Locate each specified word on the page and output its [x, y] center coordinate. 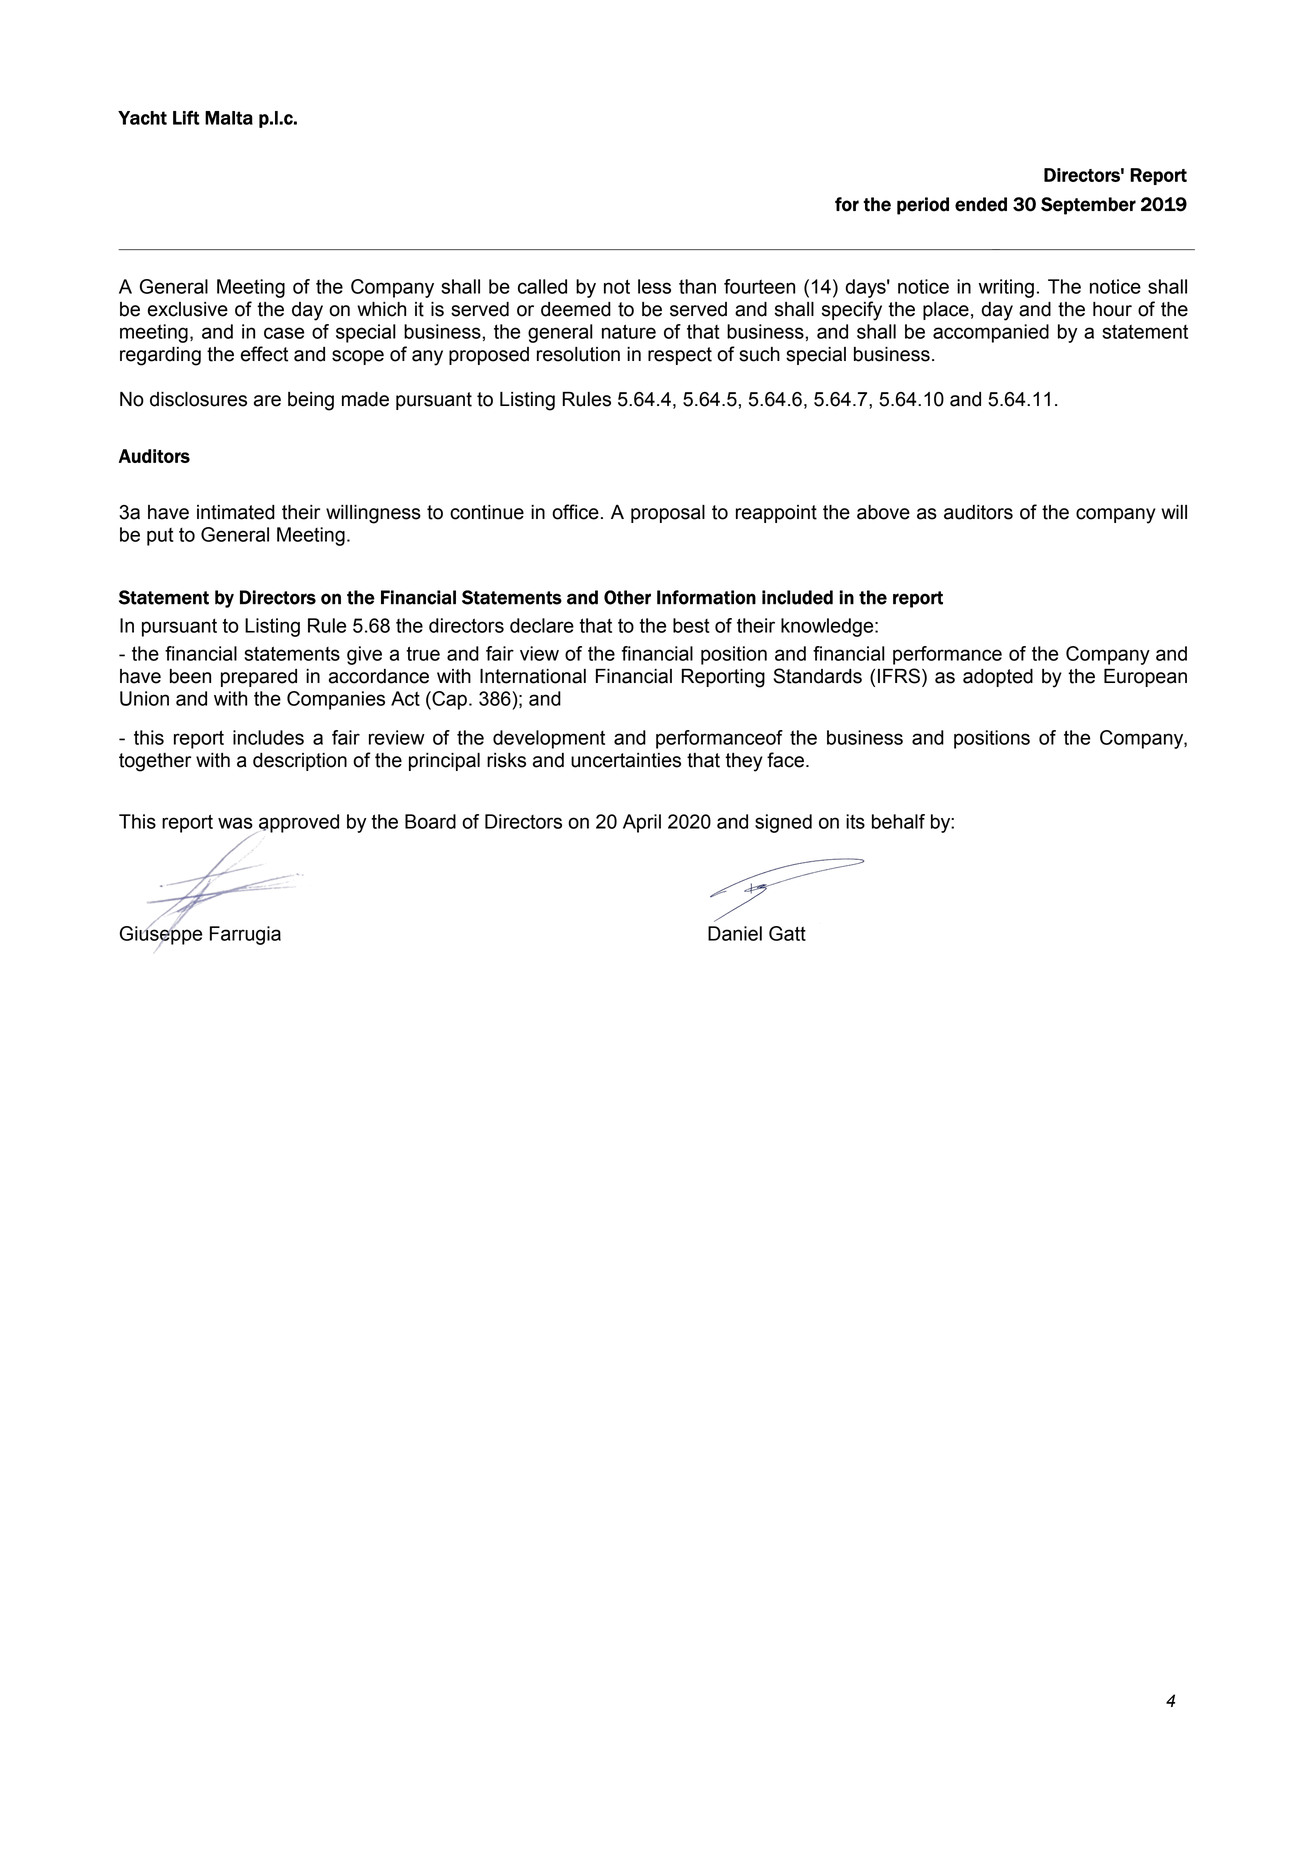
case [284, 333]
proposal [668, 514]
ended [981, 204]
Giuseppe [161, 935]
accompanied [991, 333]
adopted [998, 678]
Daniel [735, 933]
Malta [229, 118]
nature [629, 331]
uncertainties [626, 760]
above [883, 512]
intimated [236, 512]
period [923, 206]
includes [268, 737]
